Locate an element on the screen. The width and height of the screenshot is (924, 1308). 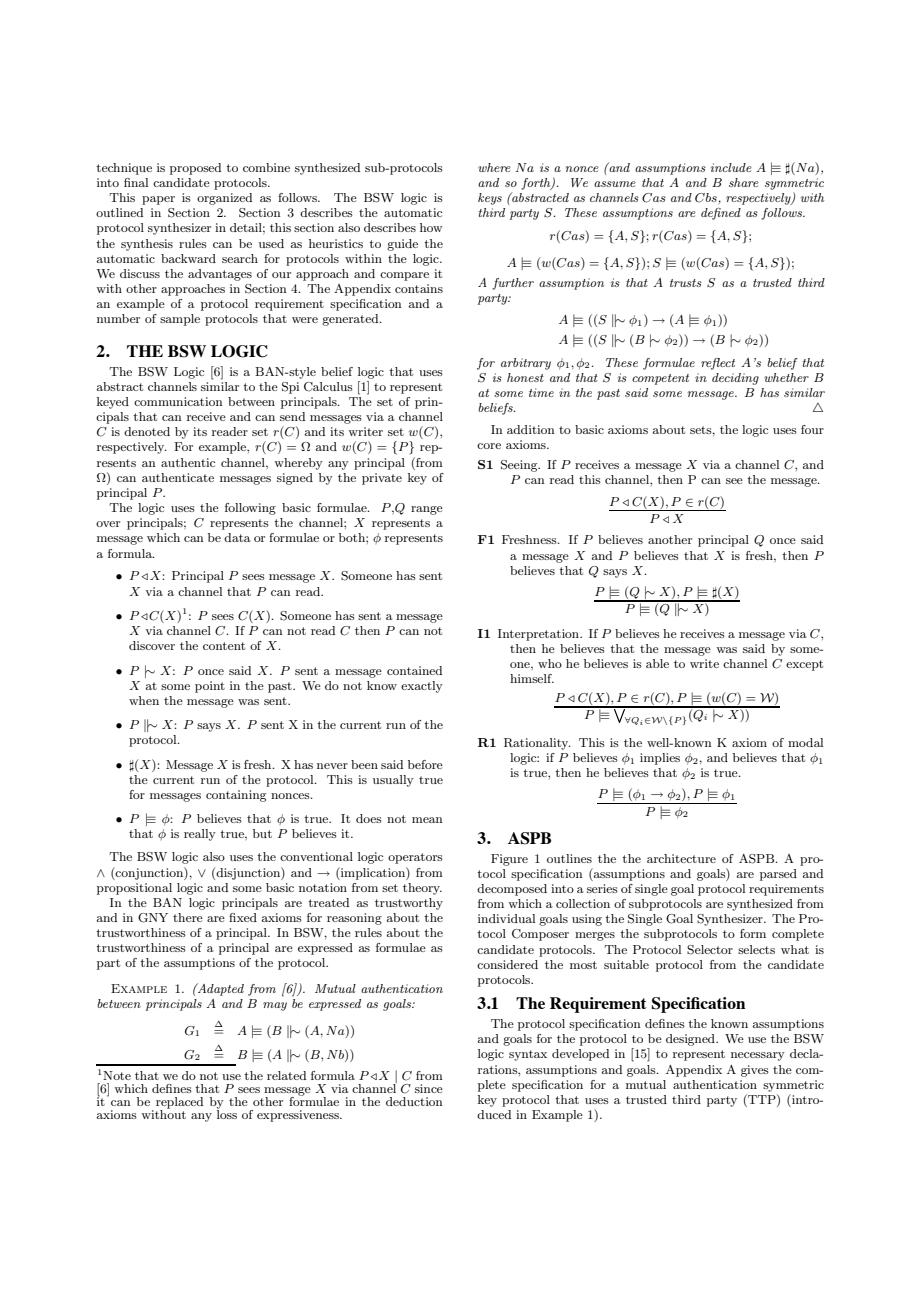
Figure is located at coordinates (509, 860).
